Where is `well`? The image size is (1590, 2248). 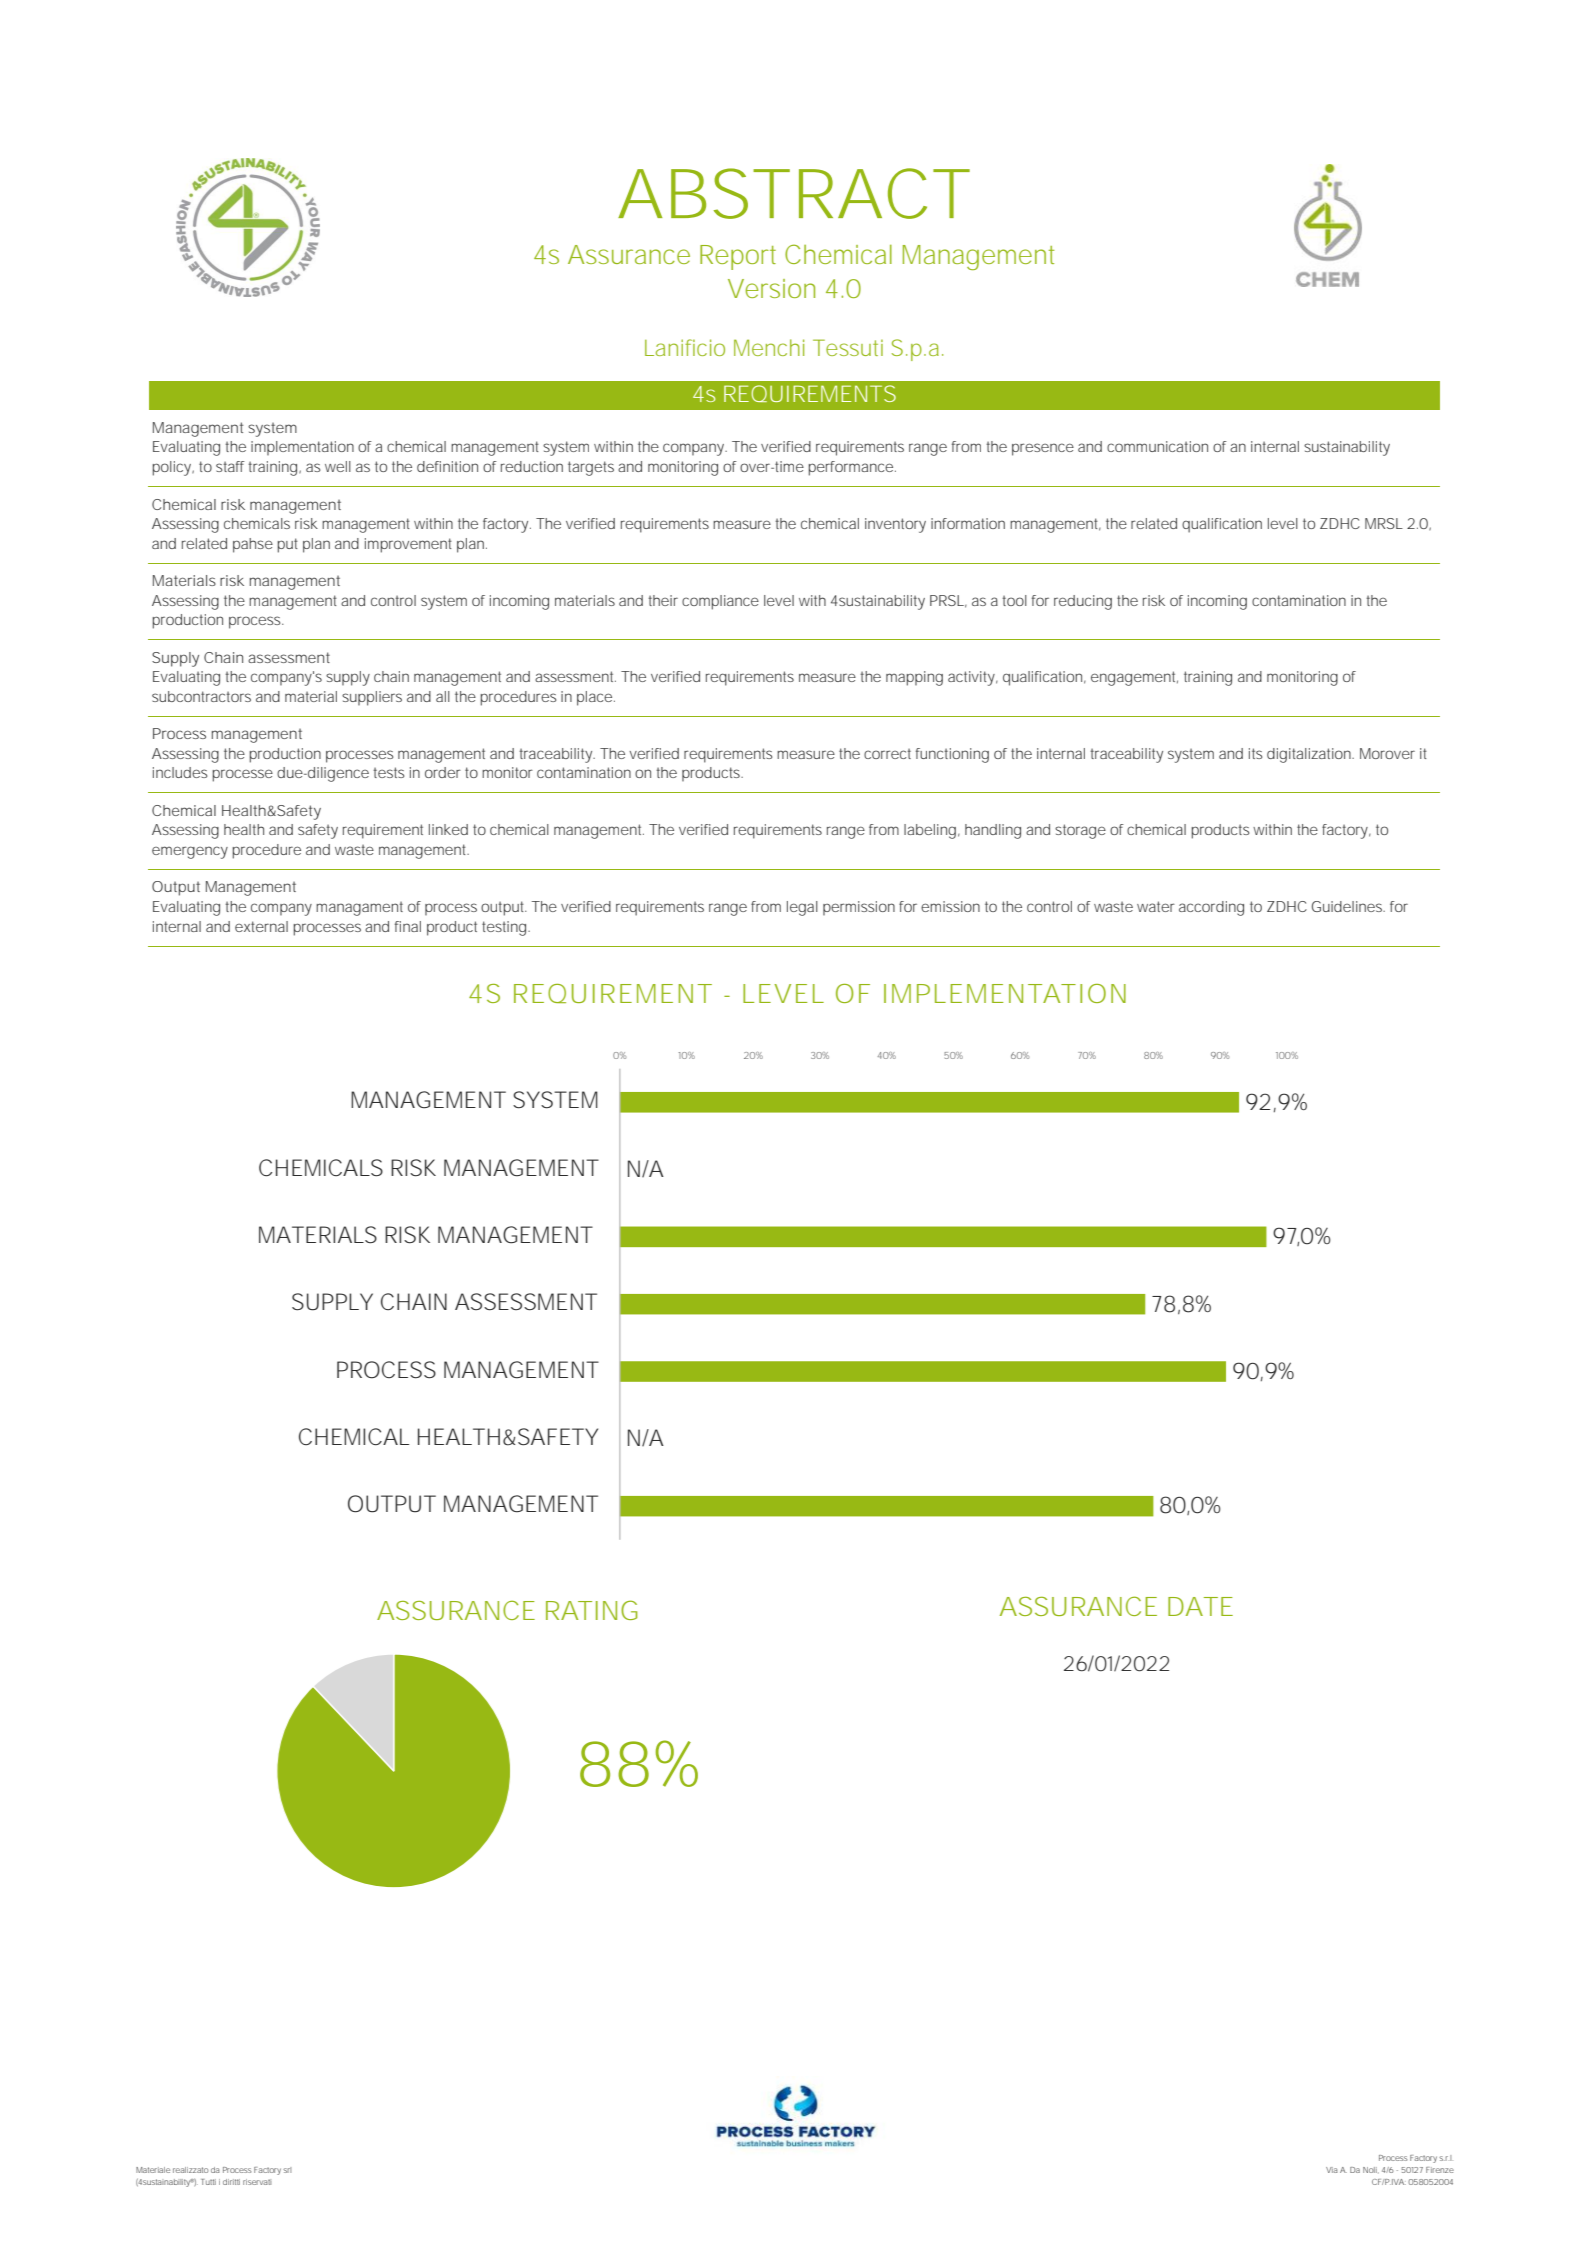 well is located at coordinates (338, 466).
